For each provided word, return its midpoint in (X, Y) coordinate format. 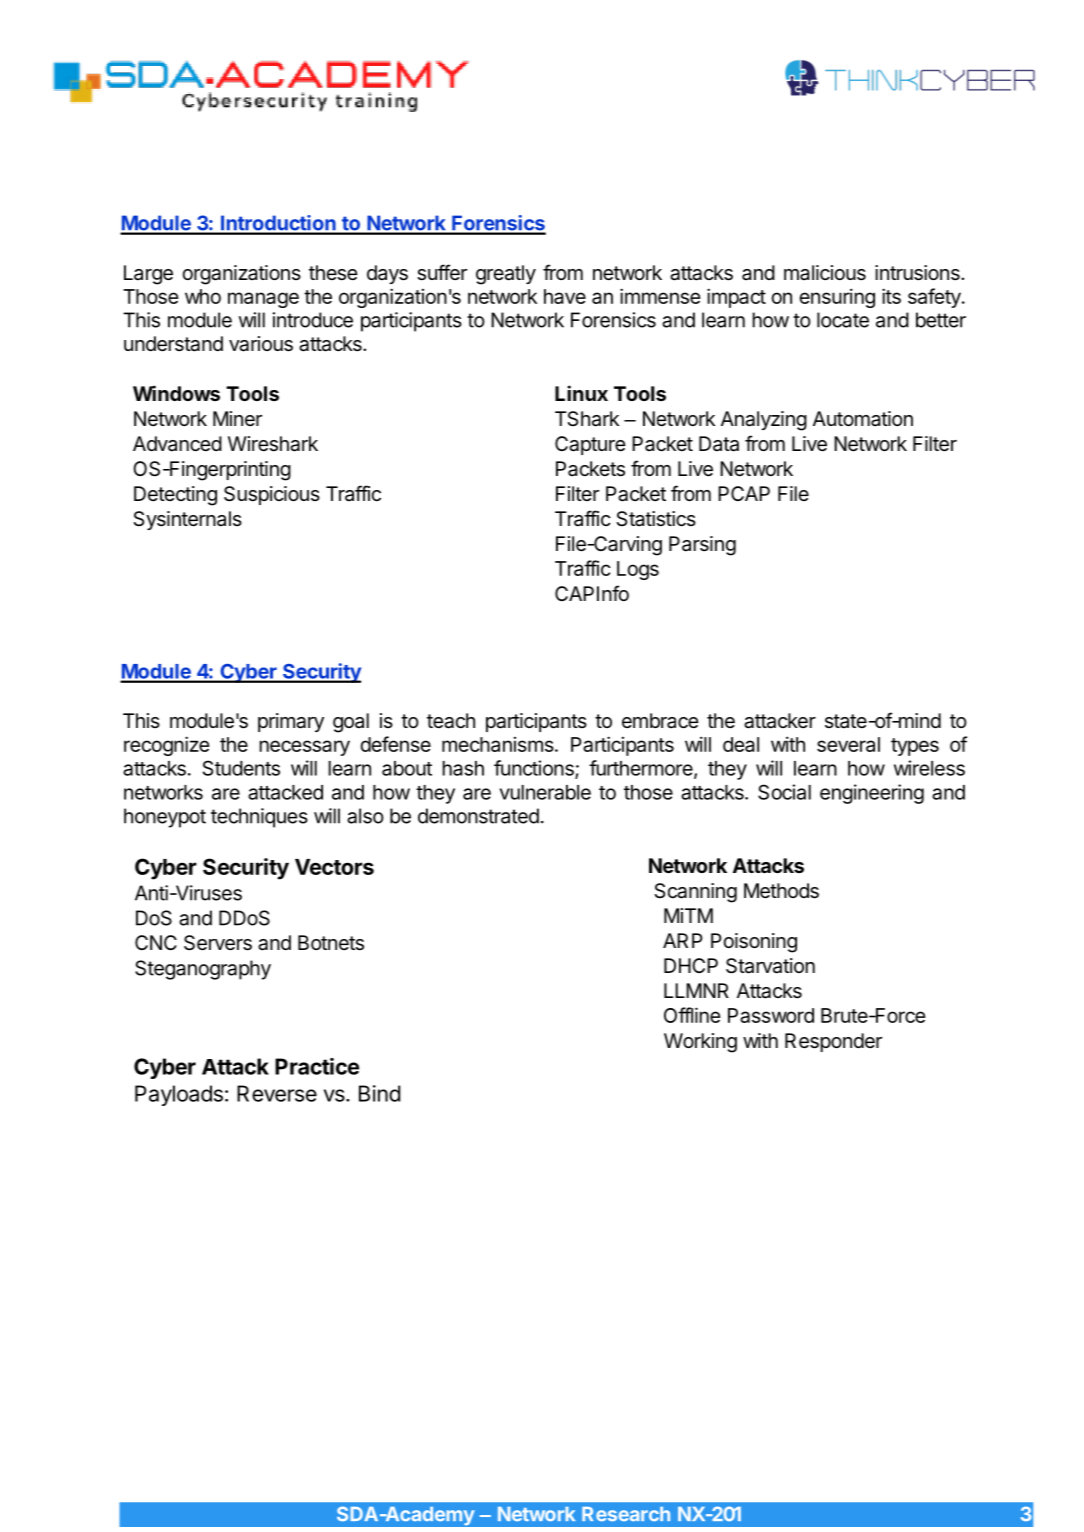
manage (263, 300)
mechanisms (498, 744)
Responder (833, 1042)
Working (700, 1043)
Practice (317, 1066)
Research (626, 1514)
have (565, 296)
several (848, 744)
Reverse (277, 1093)
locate (843, 320)
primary (291, 722)
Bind (379, 1093)
